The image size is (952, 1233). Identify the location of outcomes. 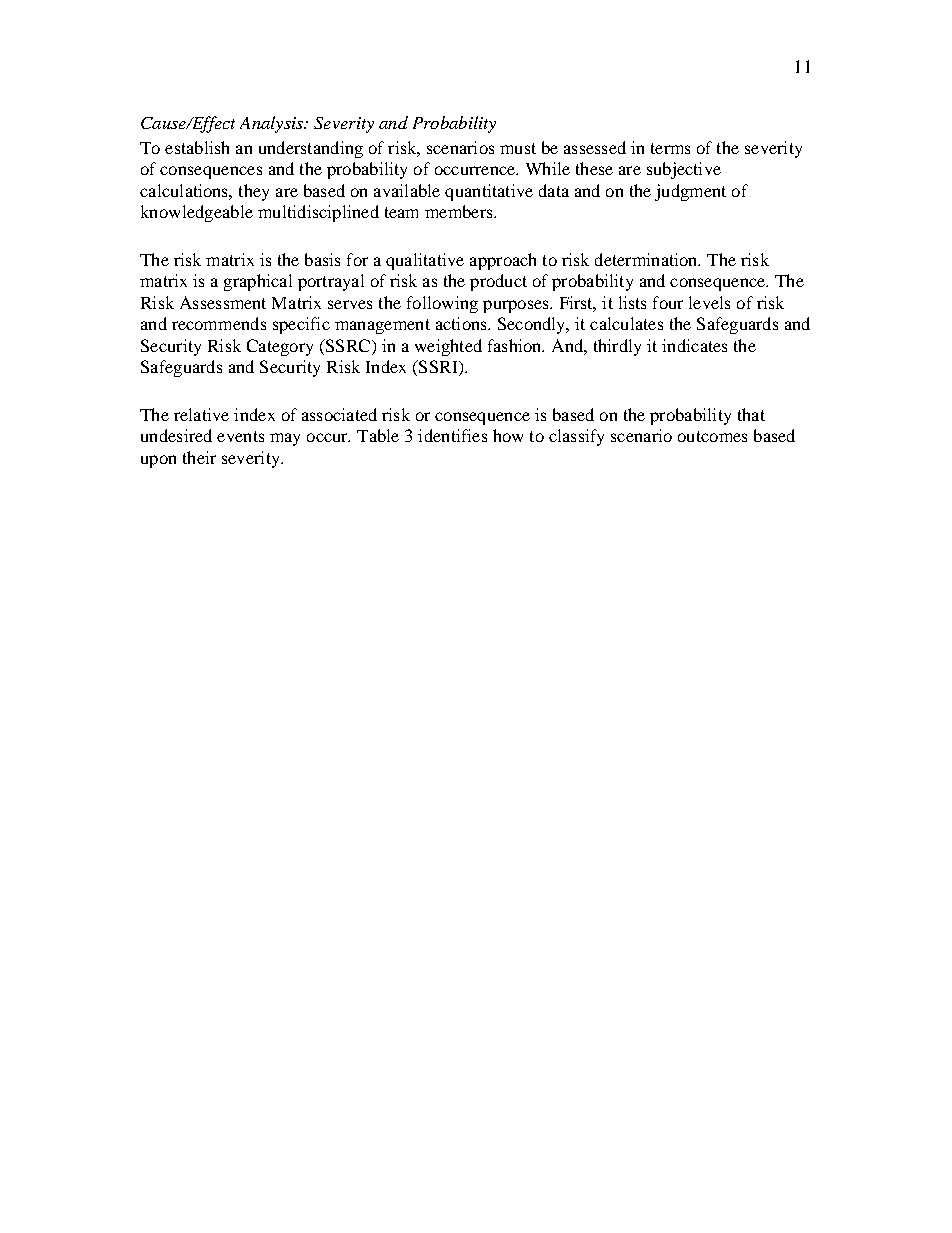
(712, 436).
